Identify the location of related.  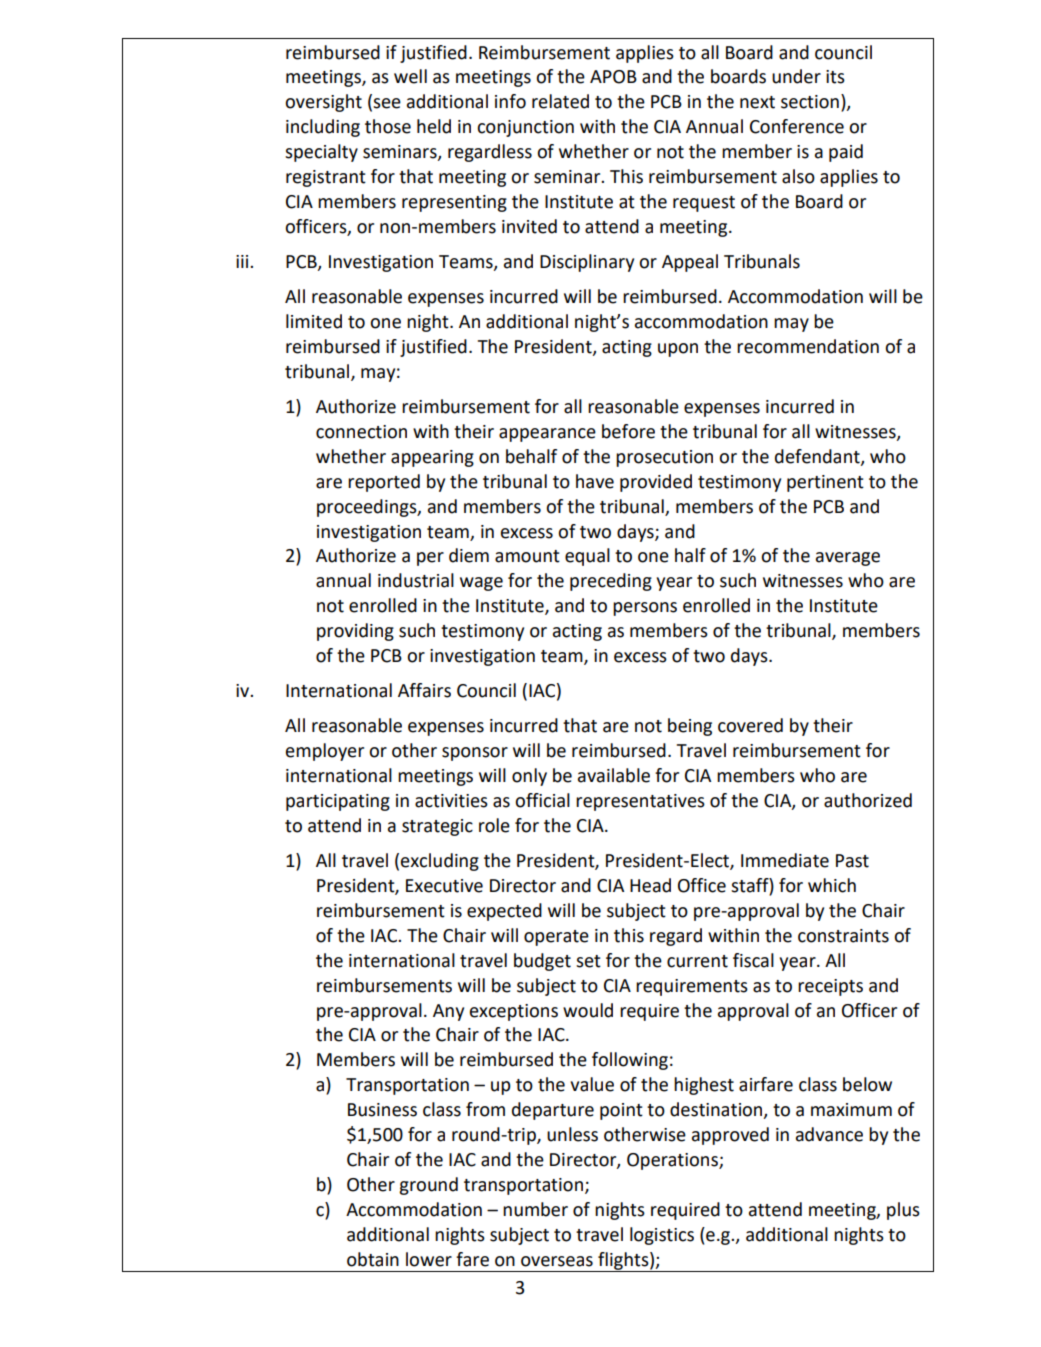
(560, 101).
